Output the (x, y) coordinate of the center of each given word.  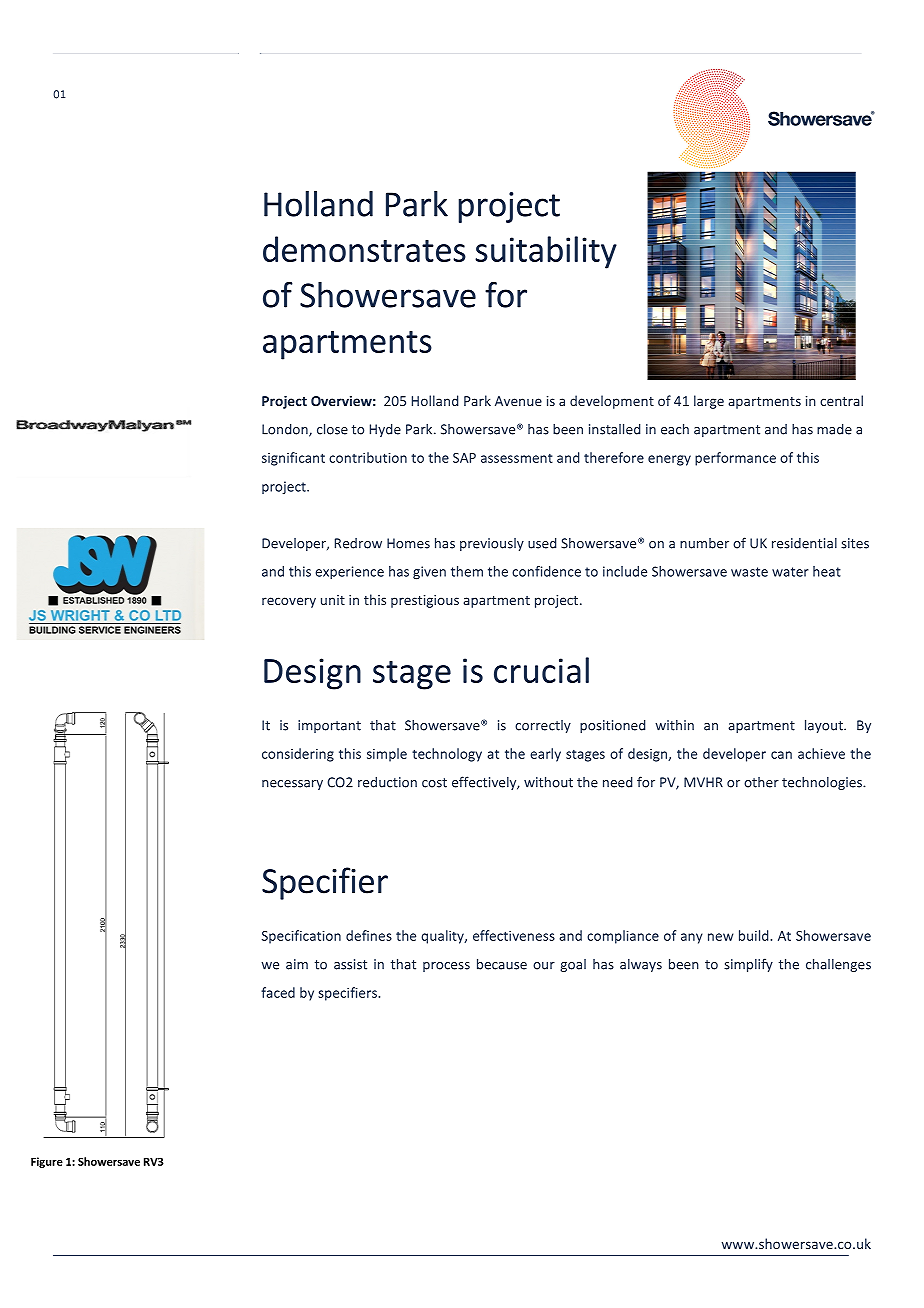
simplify (748, 965)
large (709, 402)
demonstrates (364, 249)
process (446, 967)
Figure (47, 1162)
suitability (546, 252)
